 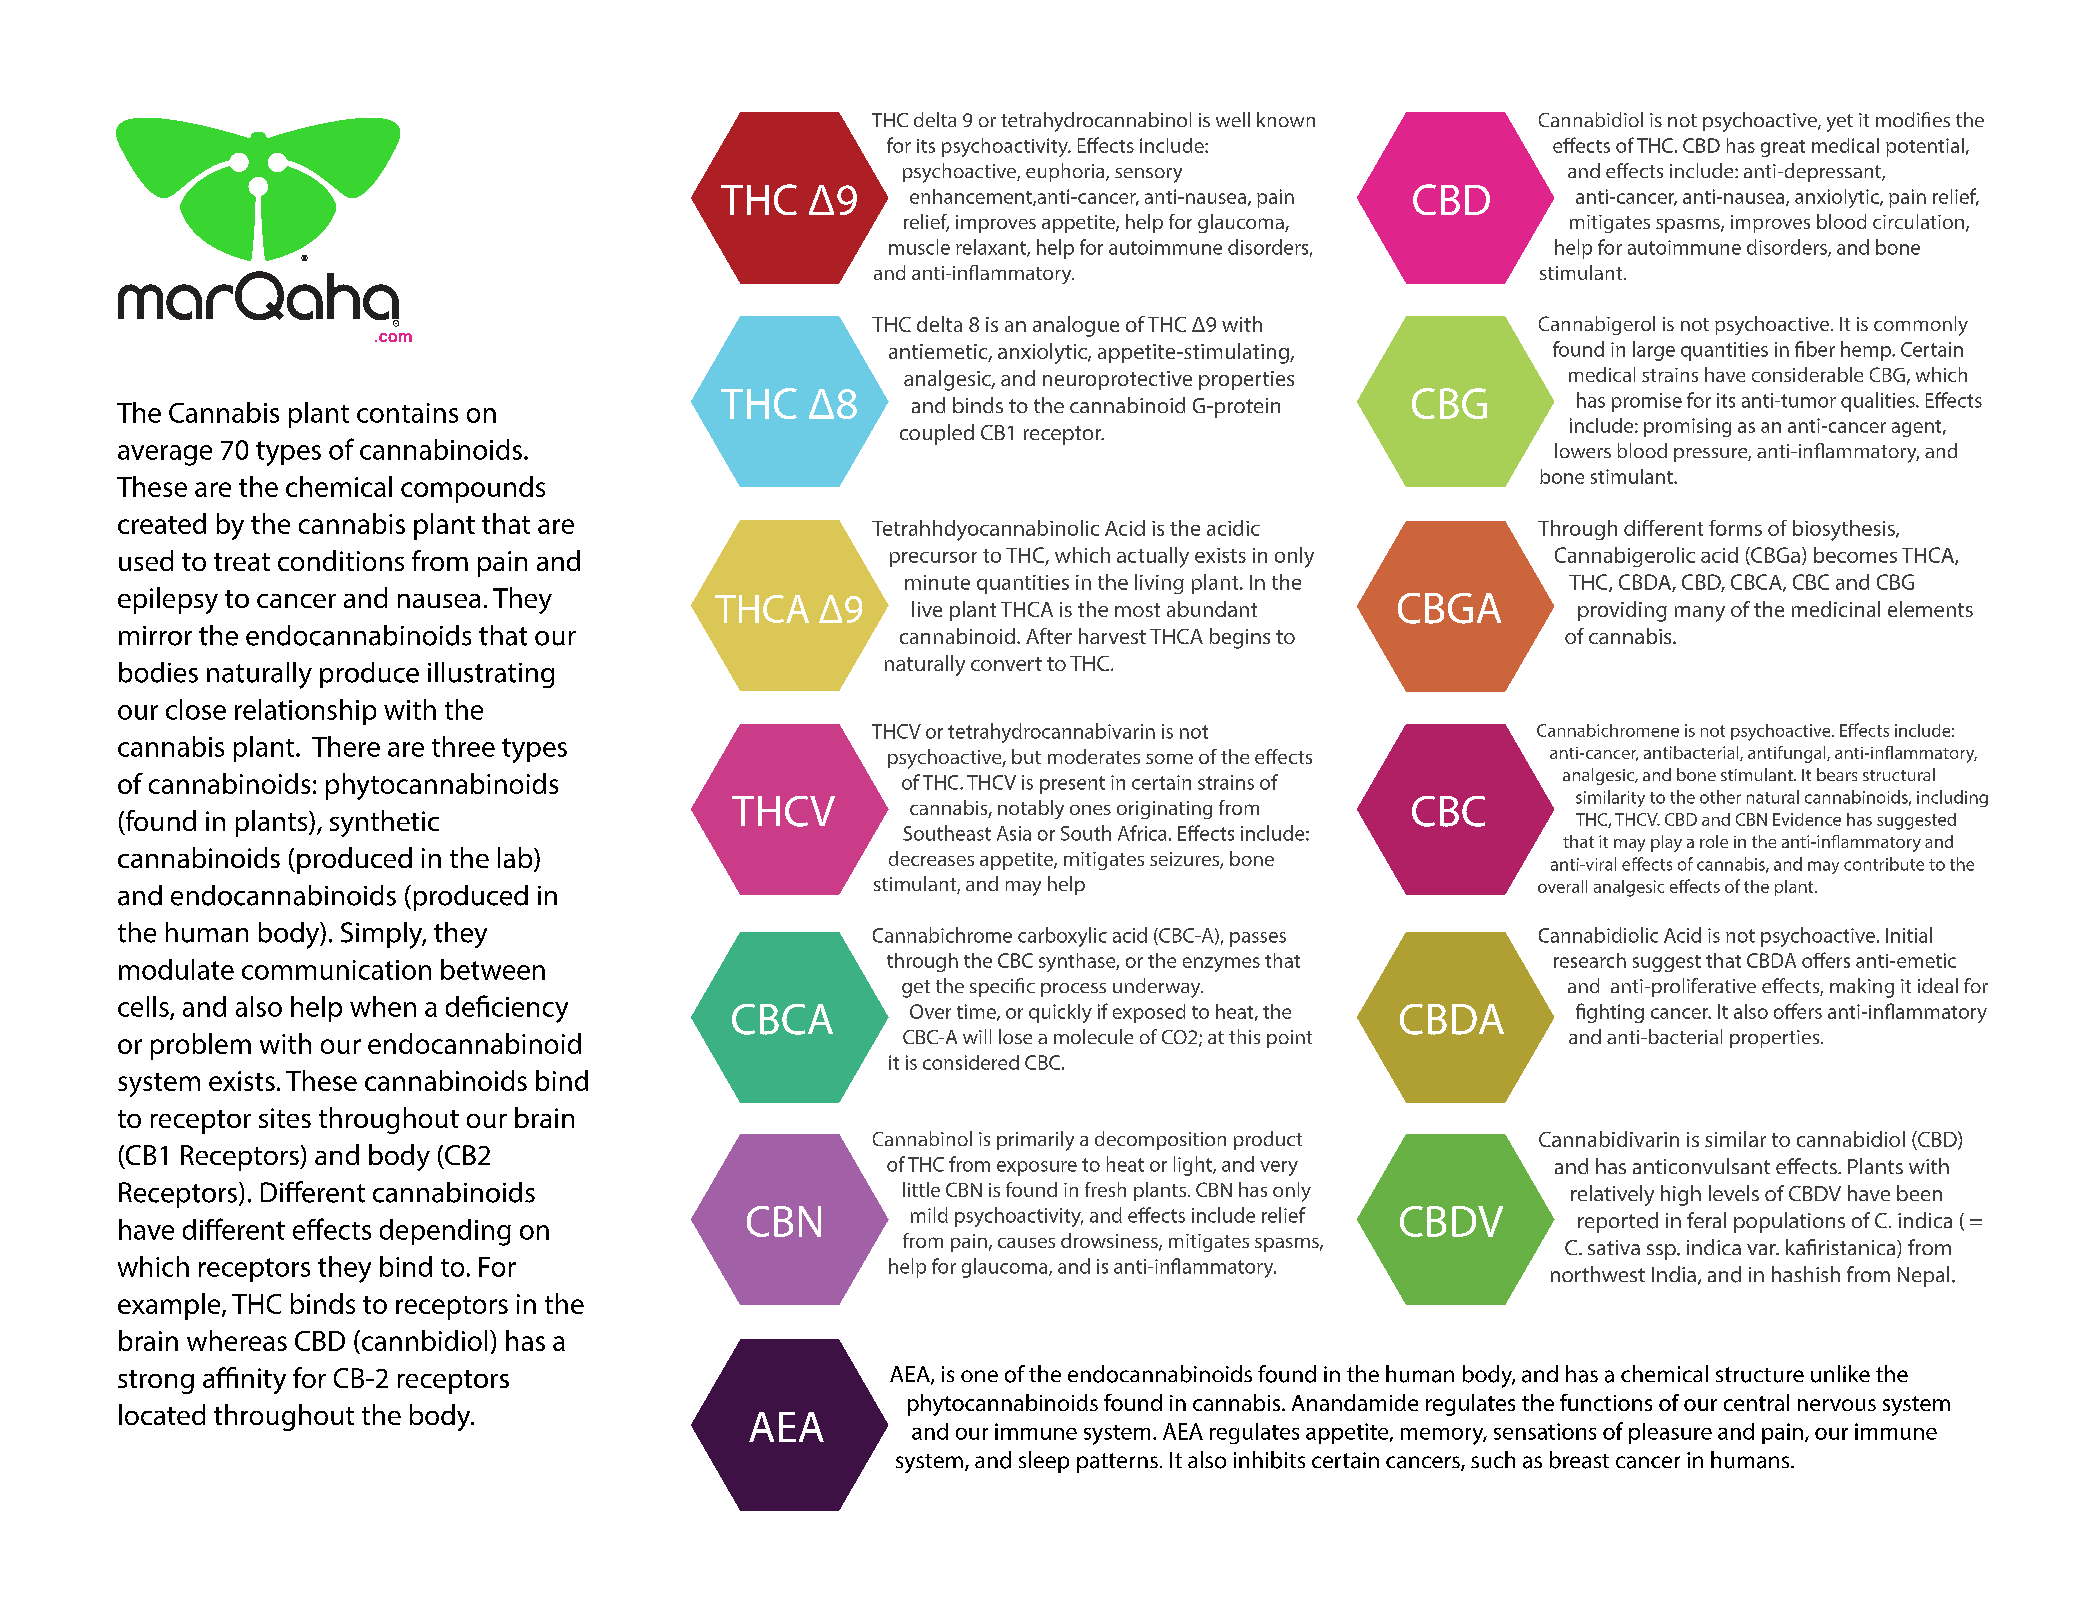 I want to click on great, so click(x=1783, y=148).
